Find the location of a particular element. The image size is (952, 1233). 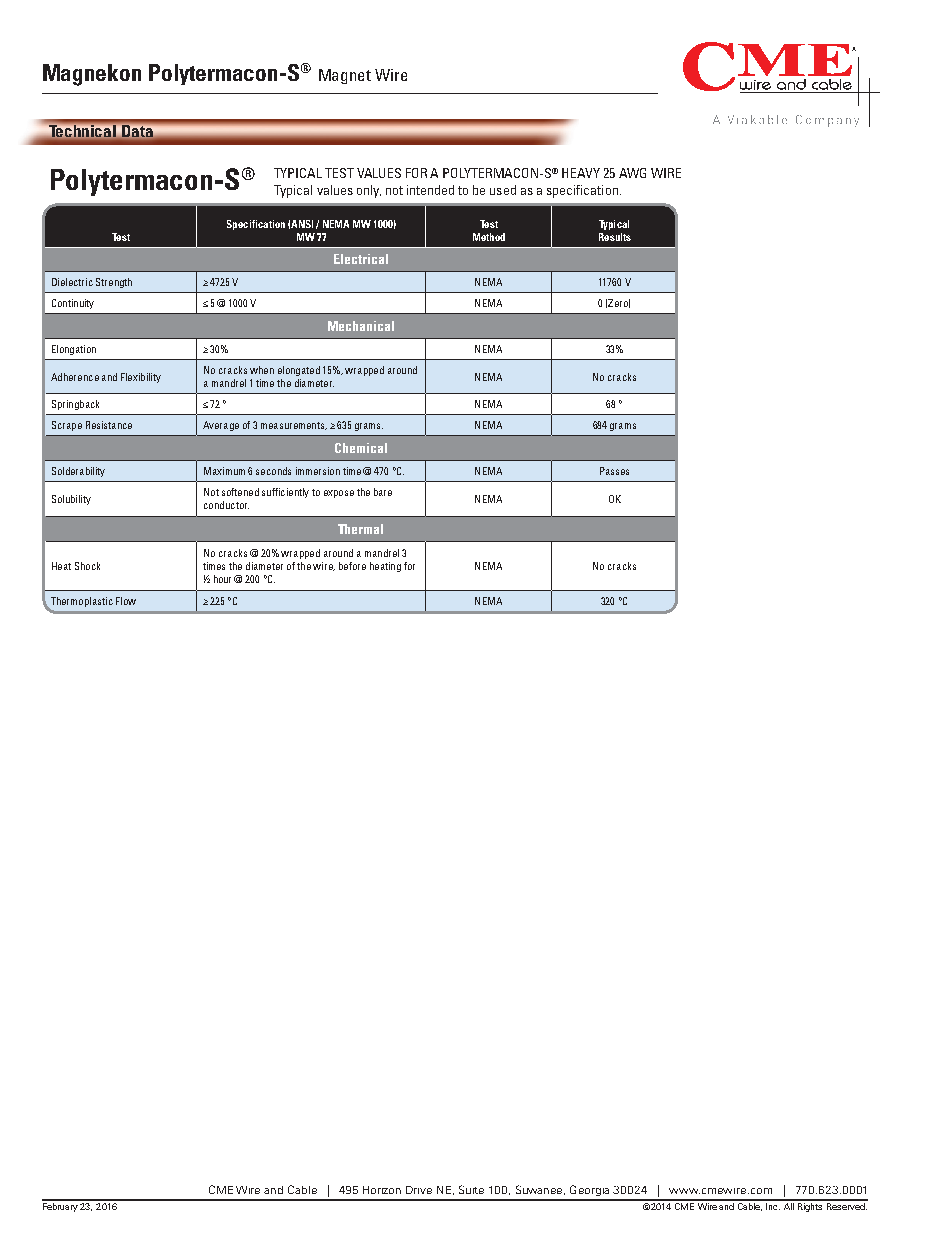

Shock is located at coordinates (87, 566).
